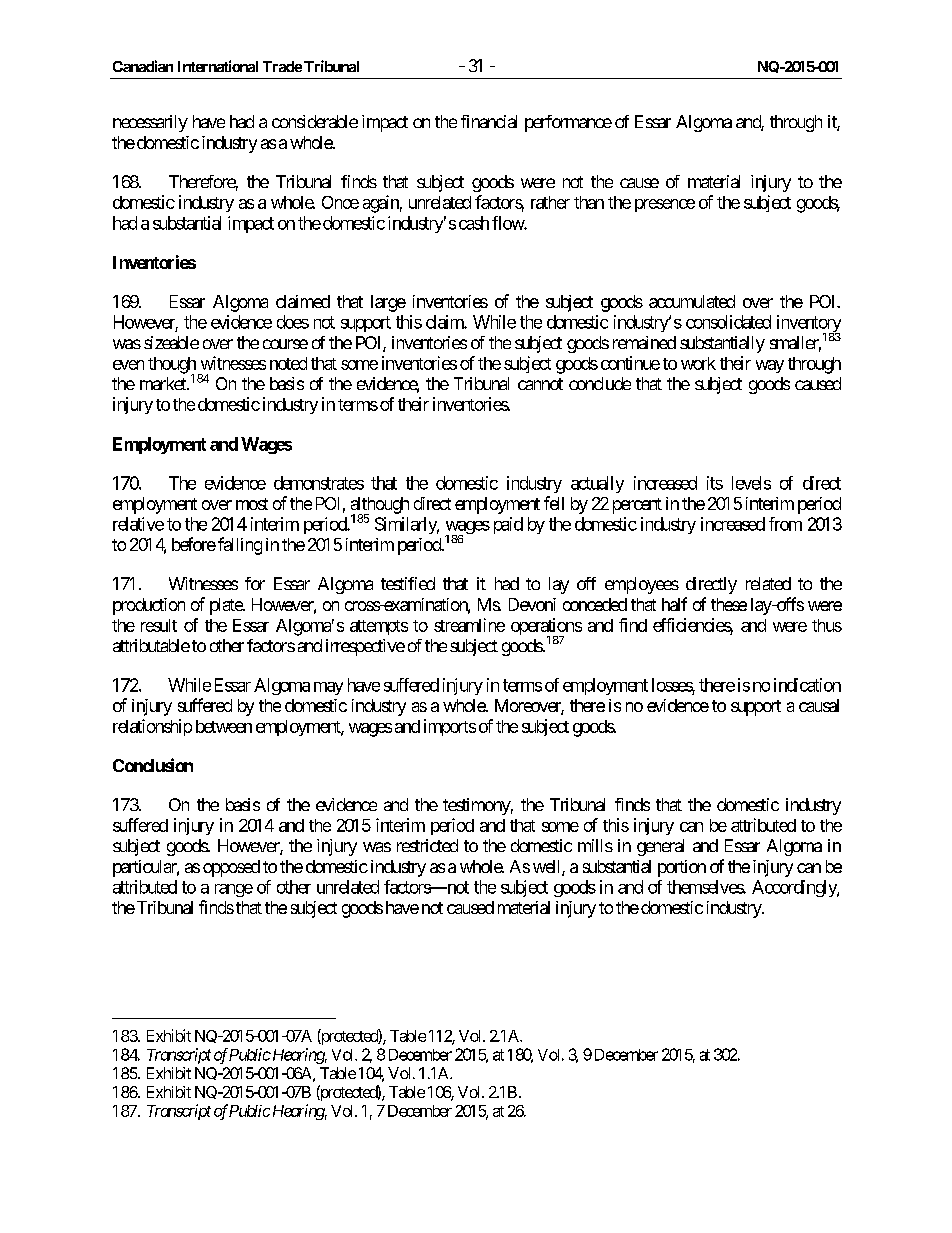 This document has height=1233, width=952. Describe the element at coordinates (231, 868) in the document. I see `opposed` at that location.
